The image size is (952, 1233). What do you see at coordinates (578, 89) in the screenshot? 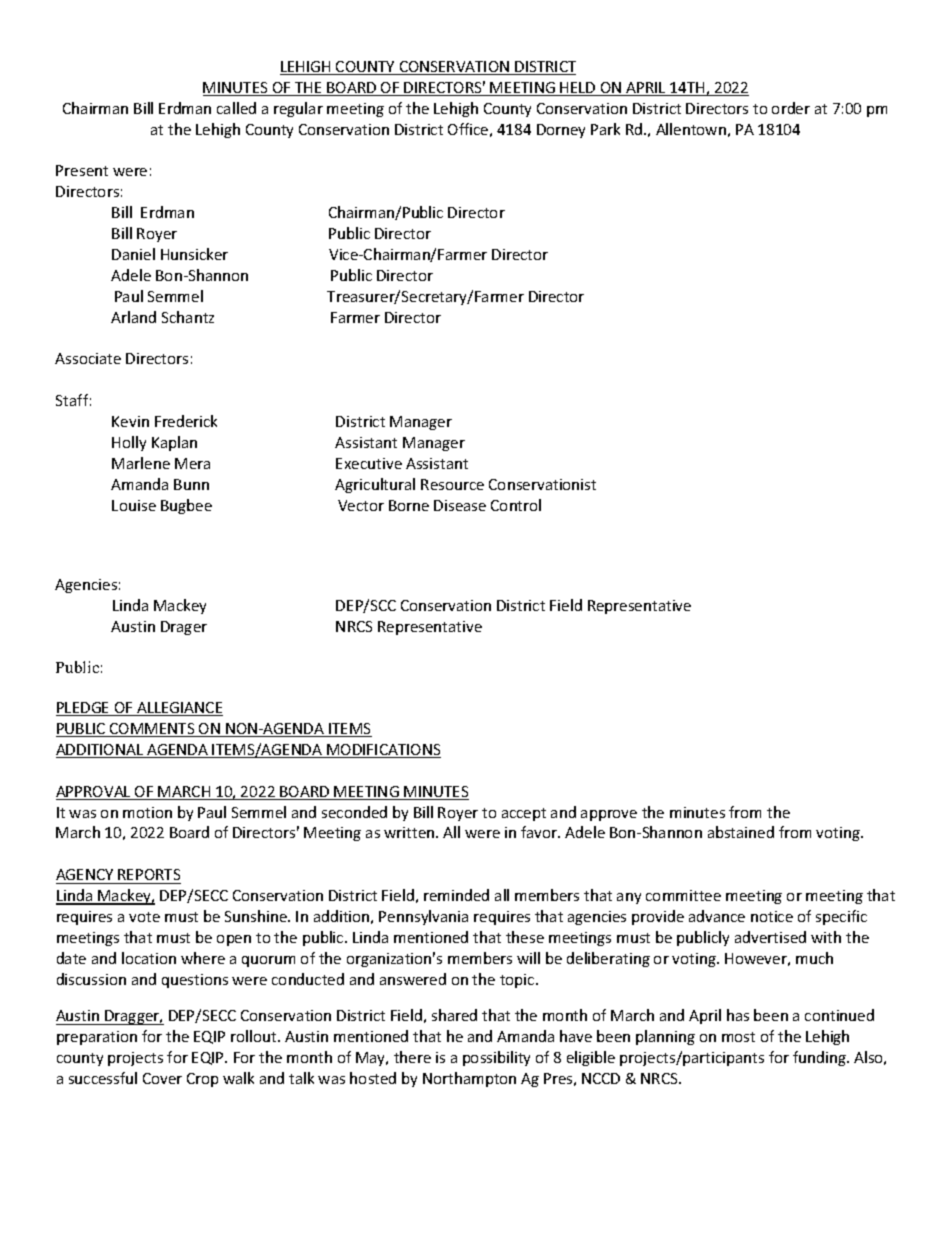
I see `HELD` at bounding box center [578, 89].
